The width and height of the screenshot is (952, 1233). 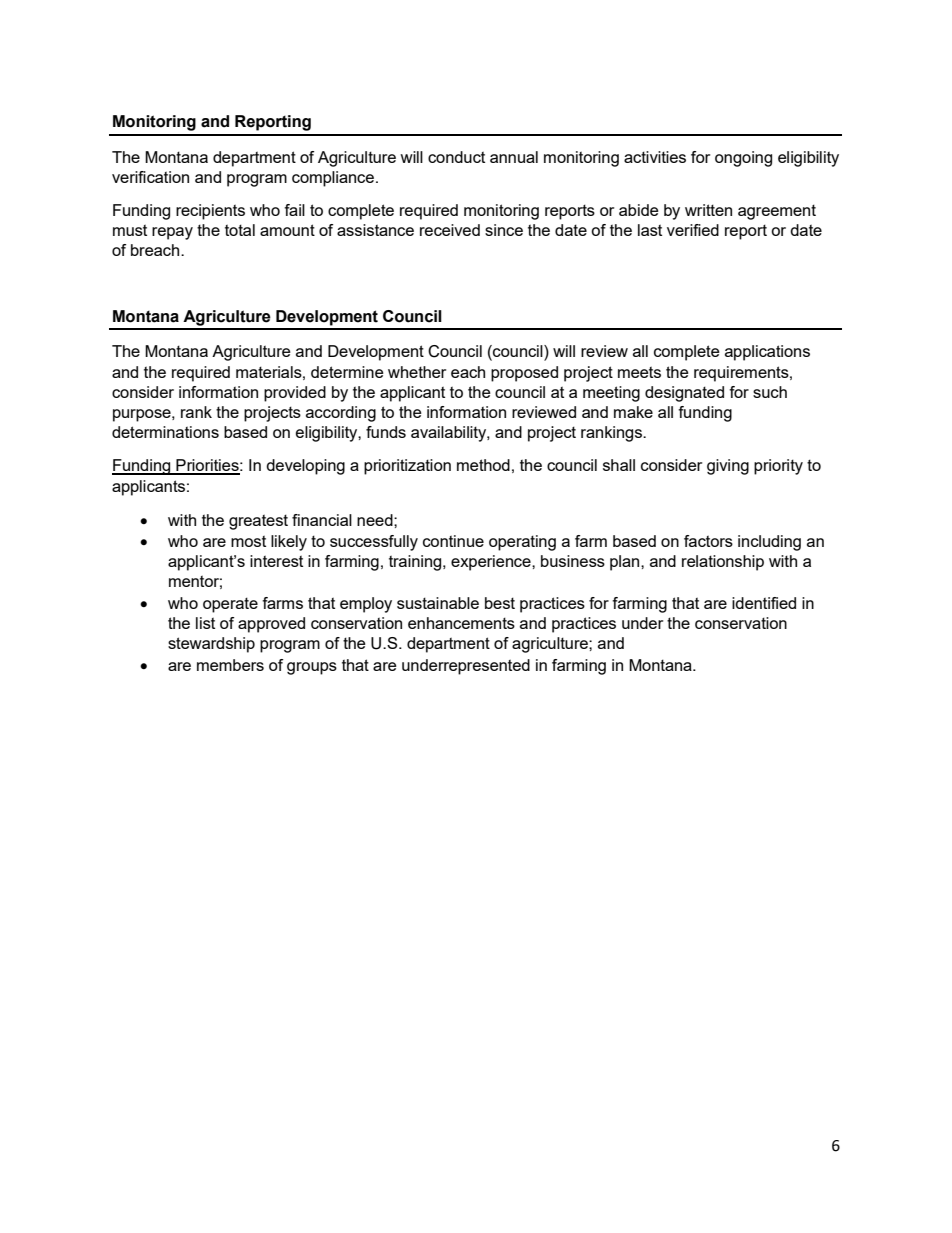 I want to click on stewardship, so click(x=211, y=645).
